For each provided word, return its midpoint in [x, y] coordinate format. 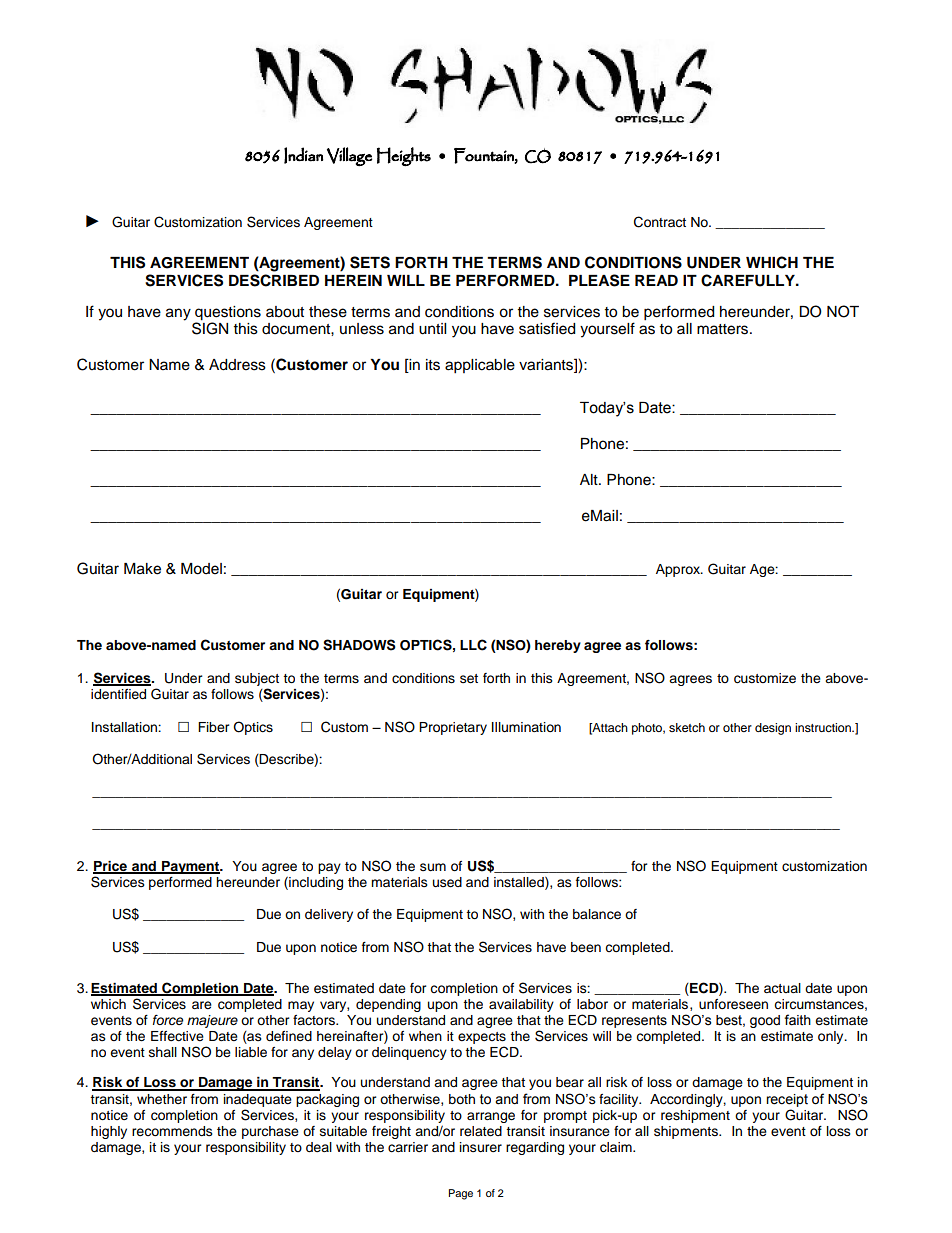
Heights [404, 156]
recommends [172, 1131]
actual [782, 988]
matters [724, 329]
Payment [190, 867]
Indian [303, 155]
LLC [473, 645]
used [447, 882]
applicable [480, 366]
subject [257, 679]
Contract [660, 222]
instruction [824, 727]
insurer [481, 1147]
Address [237, 365]
